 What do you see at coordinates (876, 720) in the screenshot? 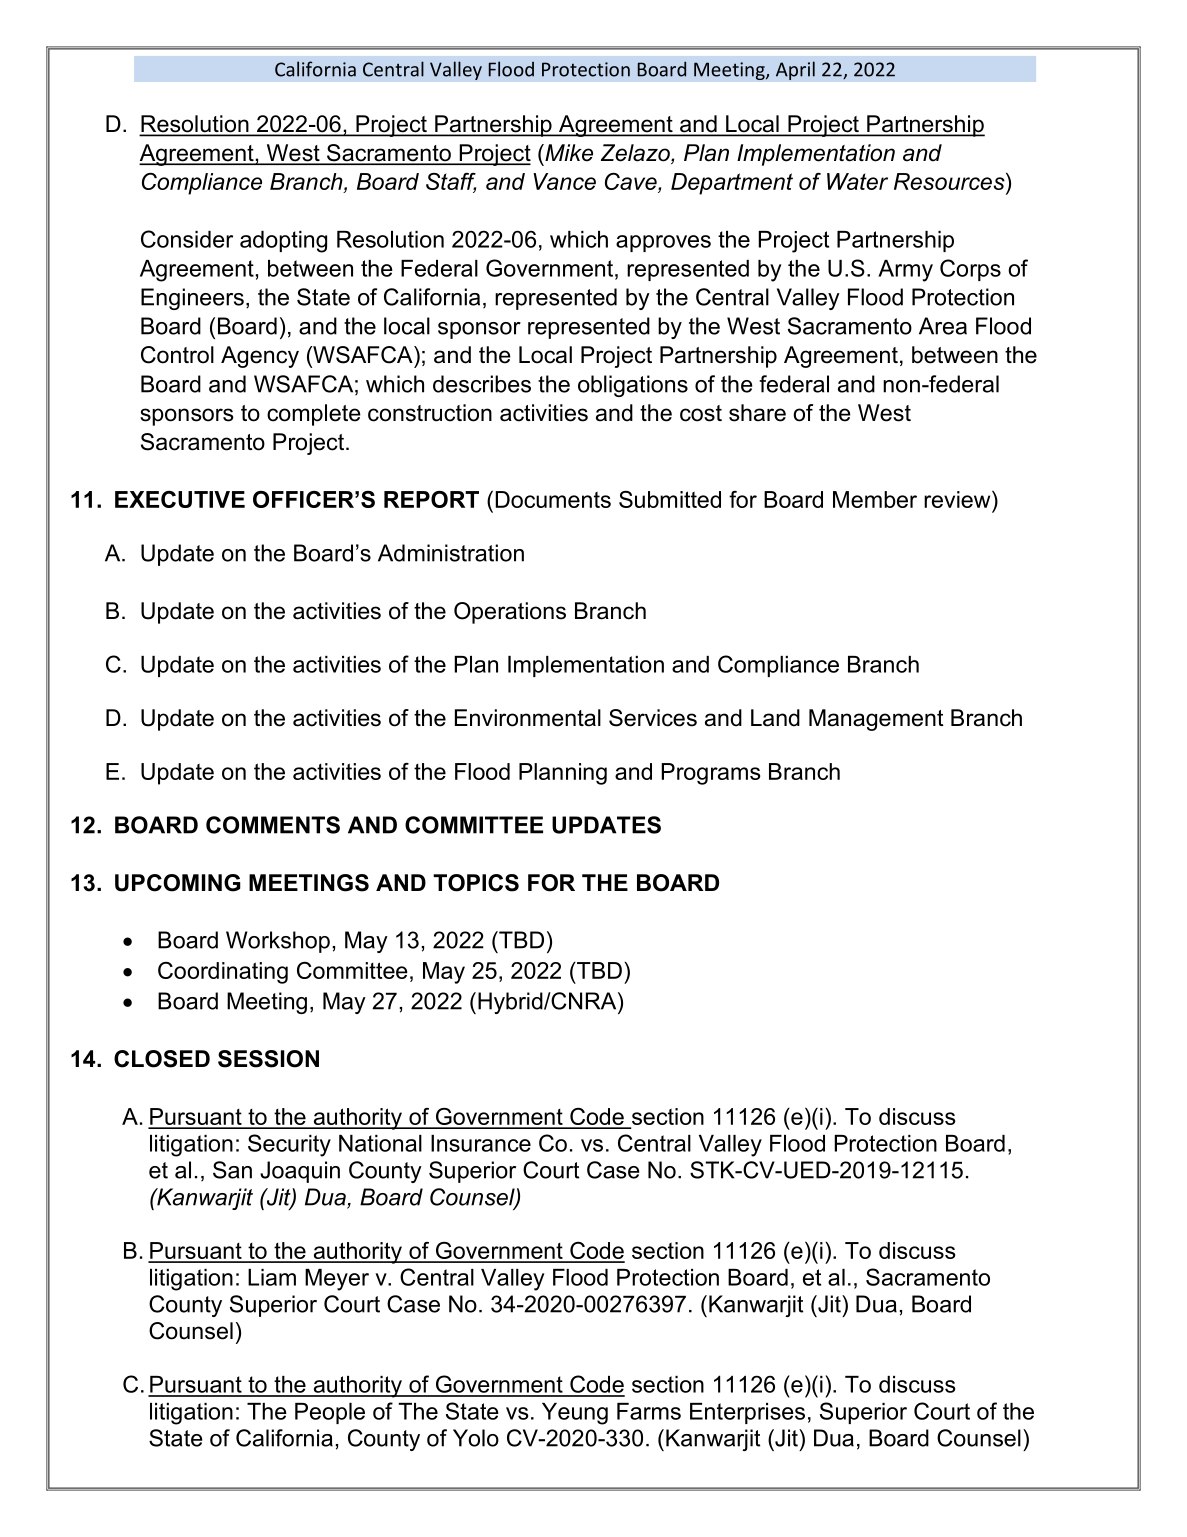
I see `Management` at bounding box center [876, 720].
